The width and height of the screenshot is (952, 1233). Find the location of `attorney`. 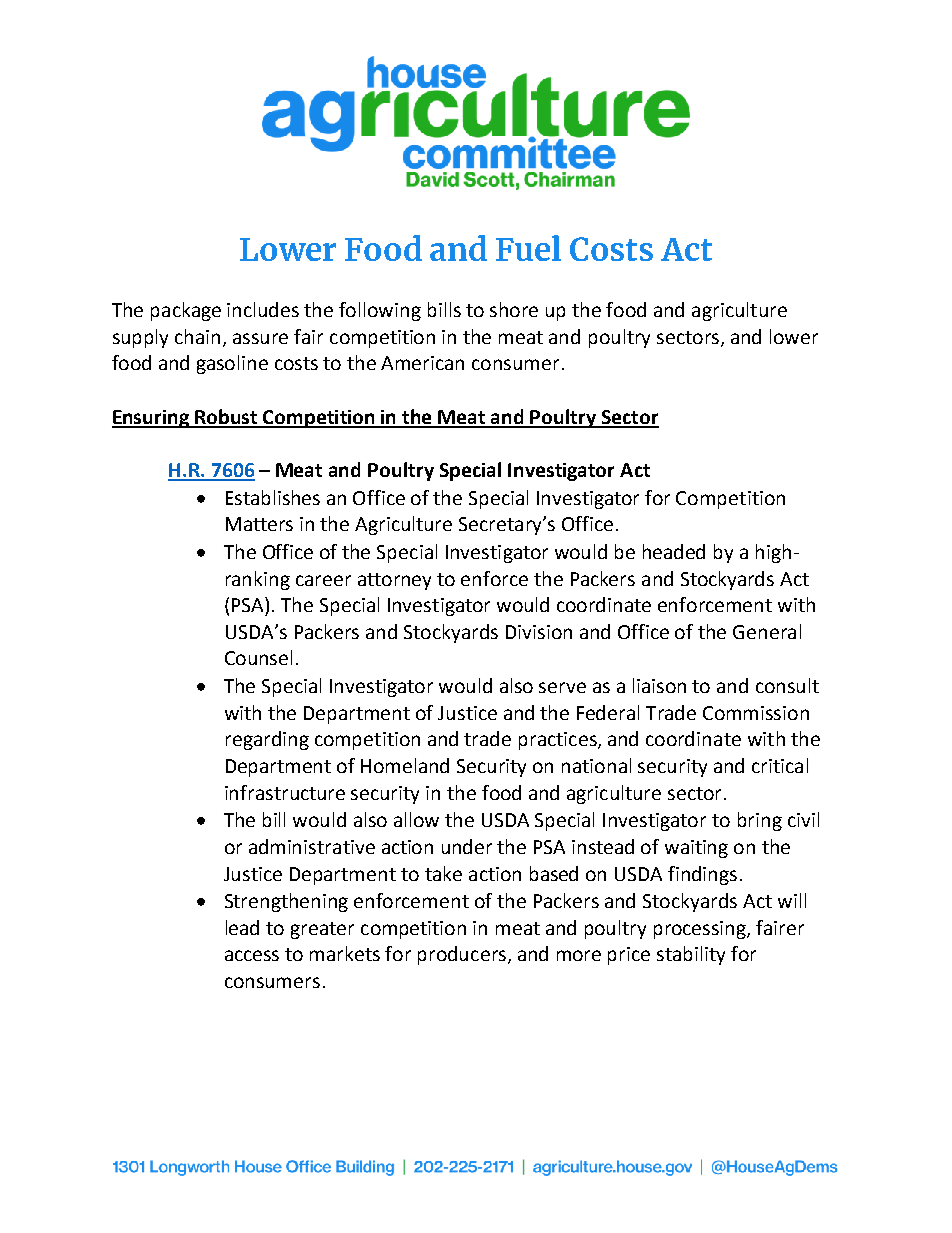

attorney is located at coordinates (394, 581).
